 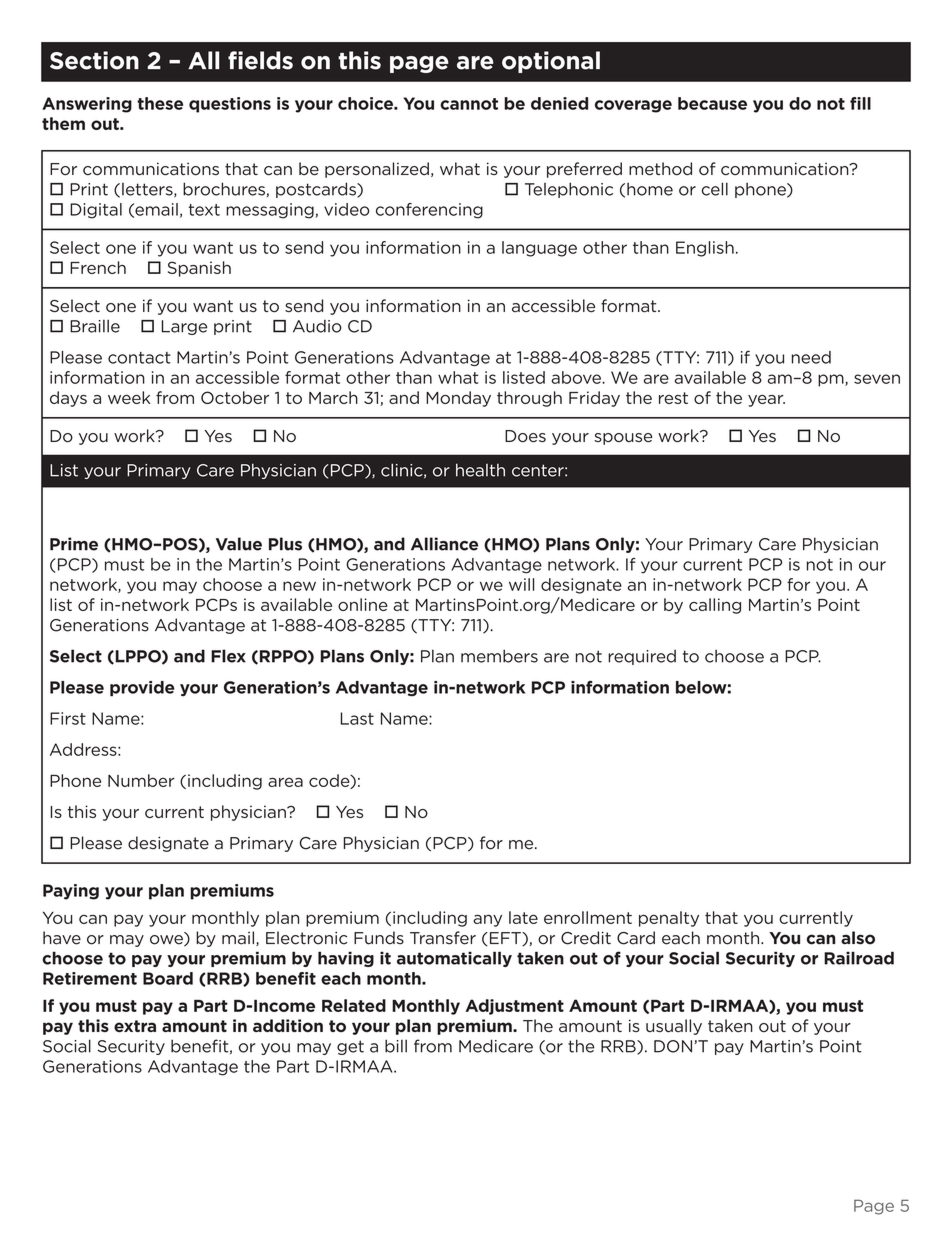 I want to click on need, so click(x=811, y=357).
